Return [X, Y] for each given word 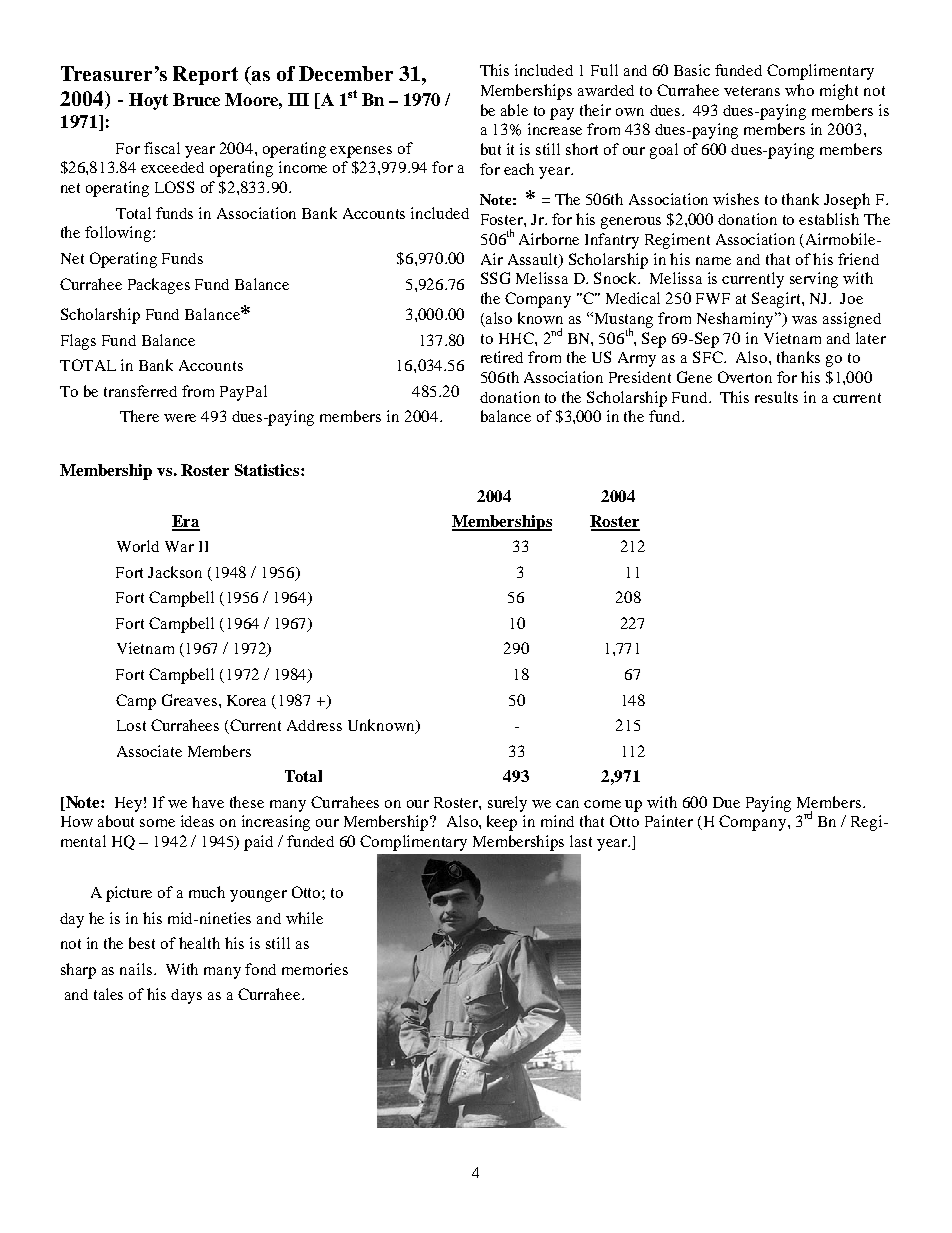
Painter [669, 821]
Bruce [196, 99]
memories [315, 969]
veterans [752, 91]
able [514, 110]
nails [137, 969]
